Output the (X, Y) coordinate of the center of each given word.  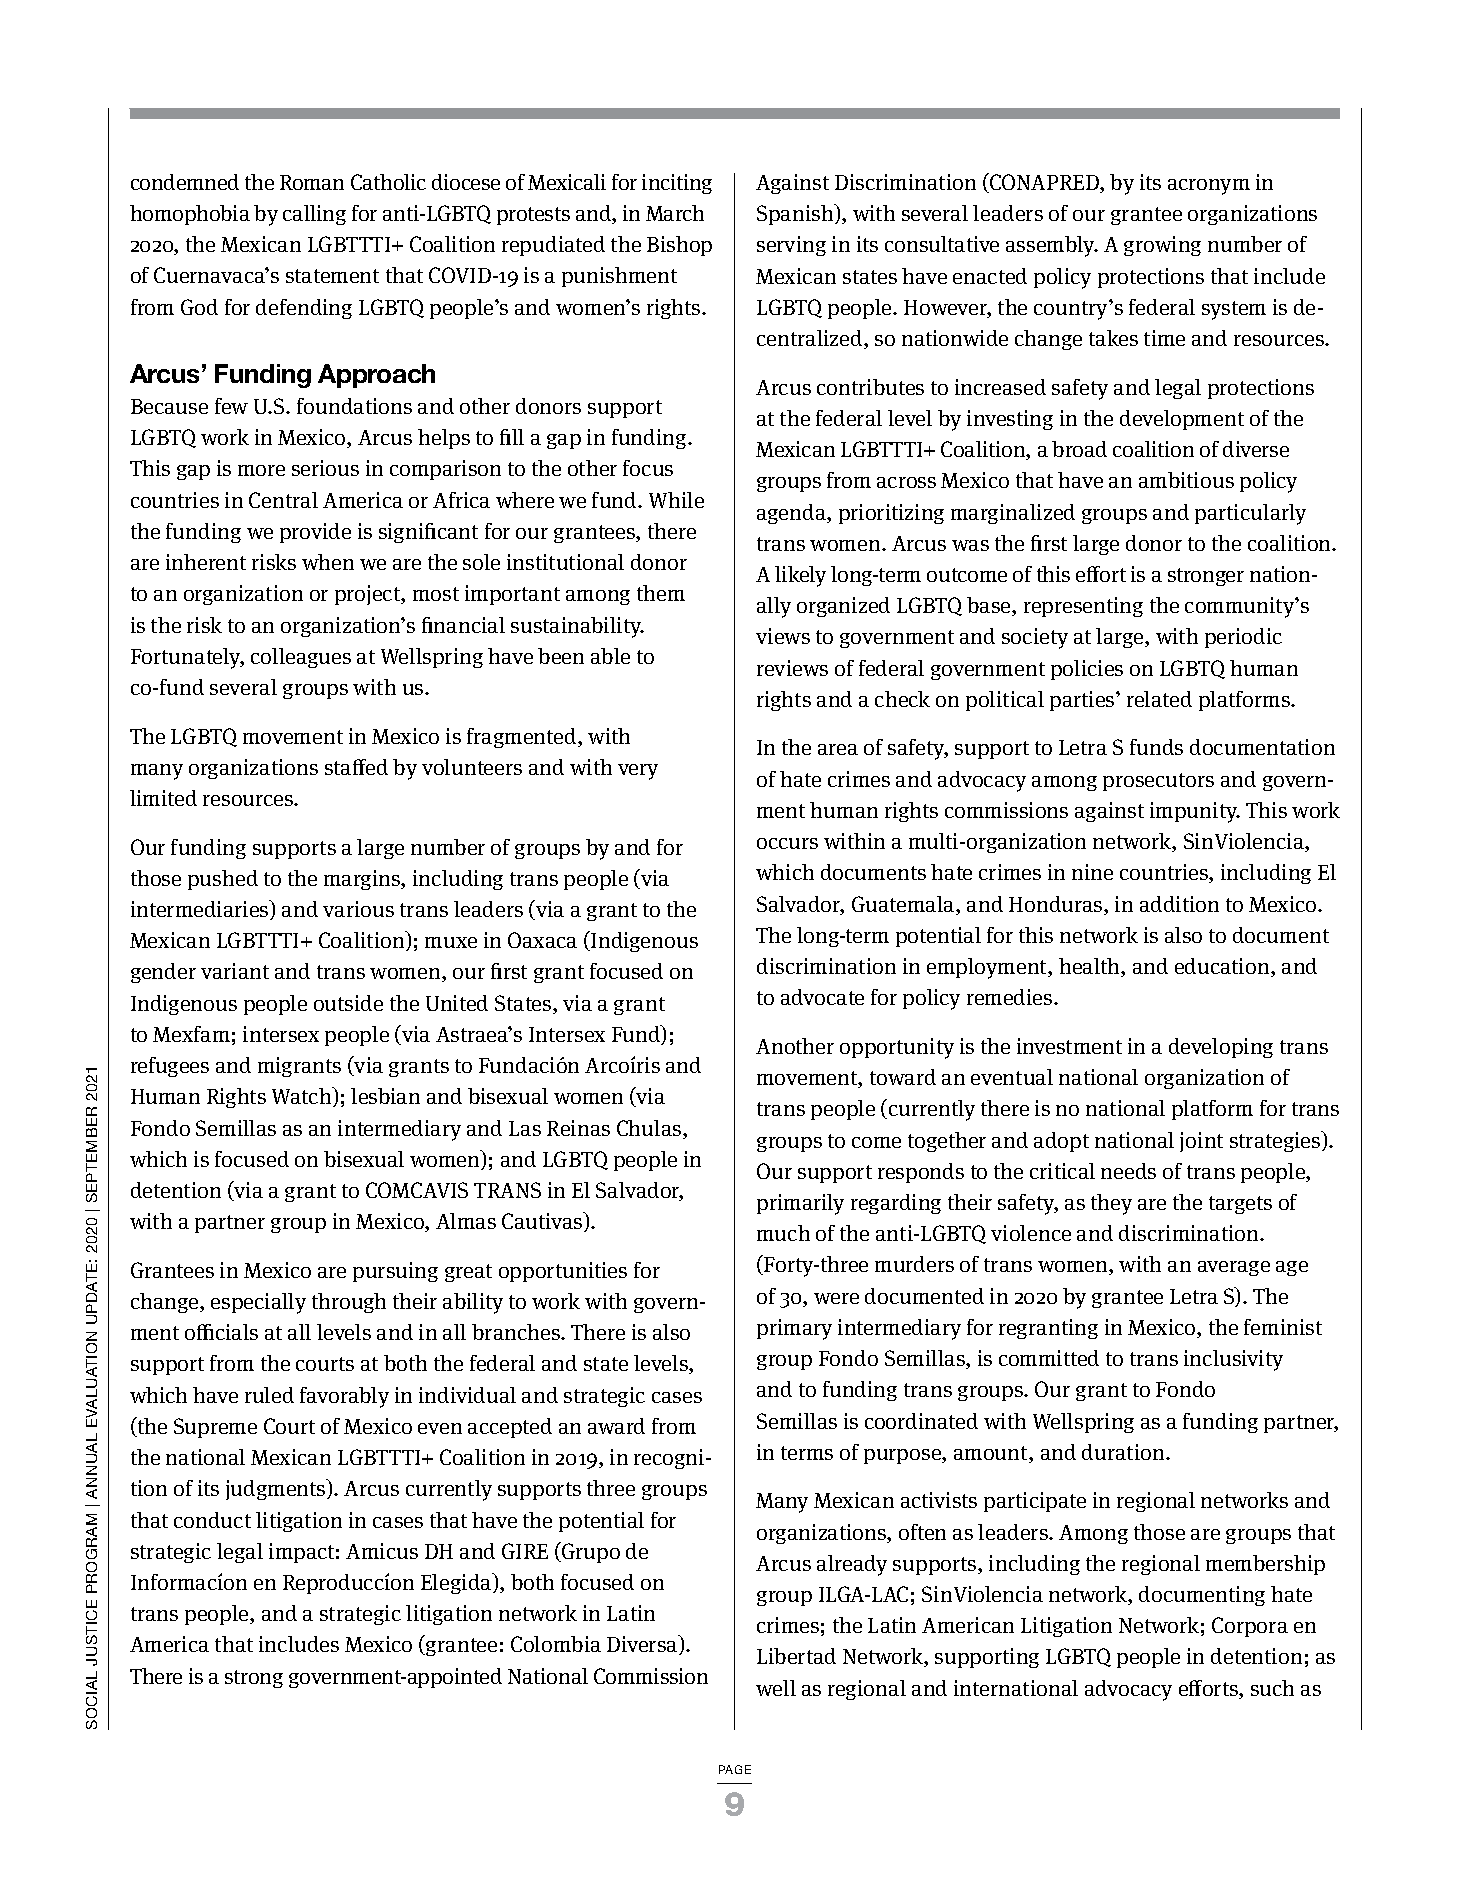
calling (314, 215)
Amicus (382, 1551)
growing (1162, 246)
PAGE (735, 1769)
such (1272, 1688)
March (675, 213)
